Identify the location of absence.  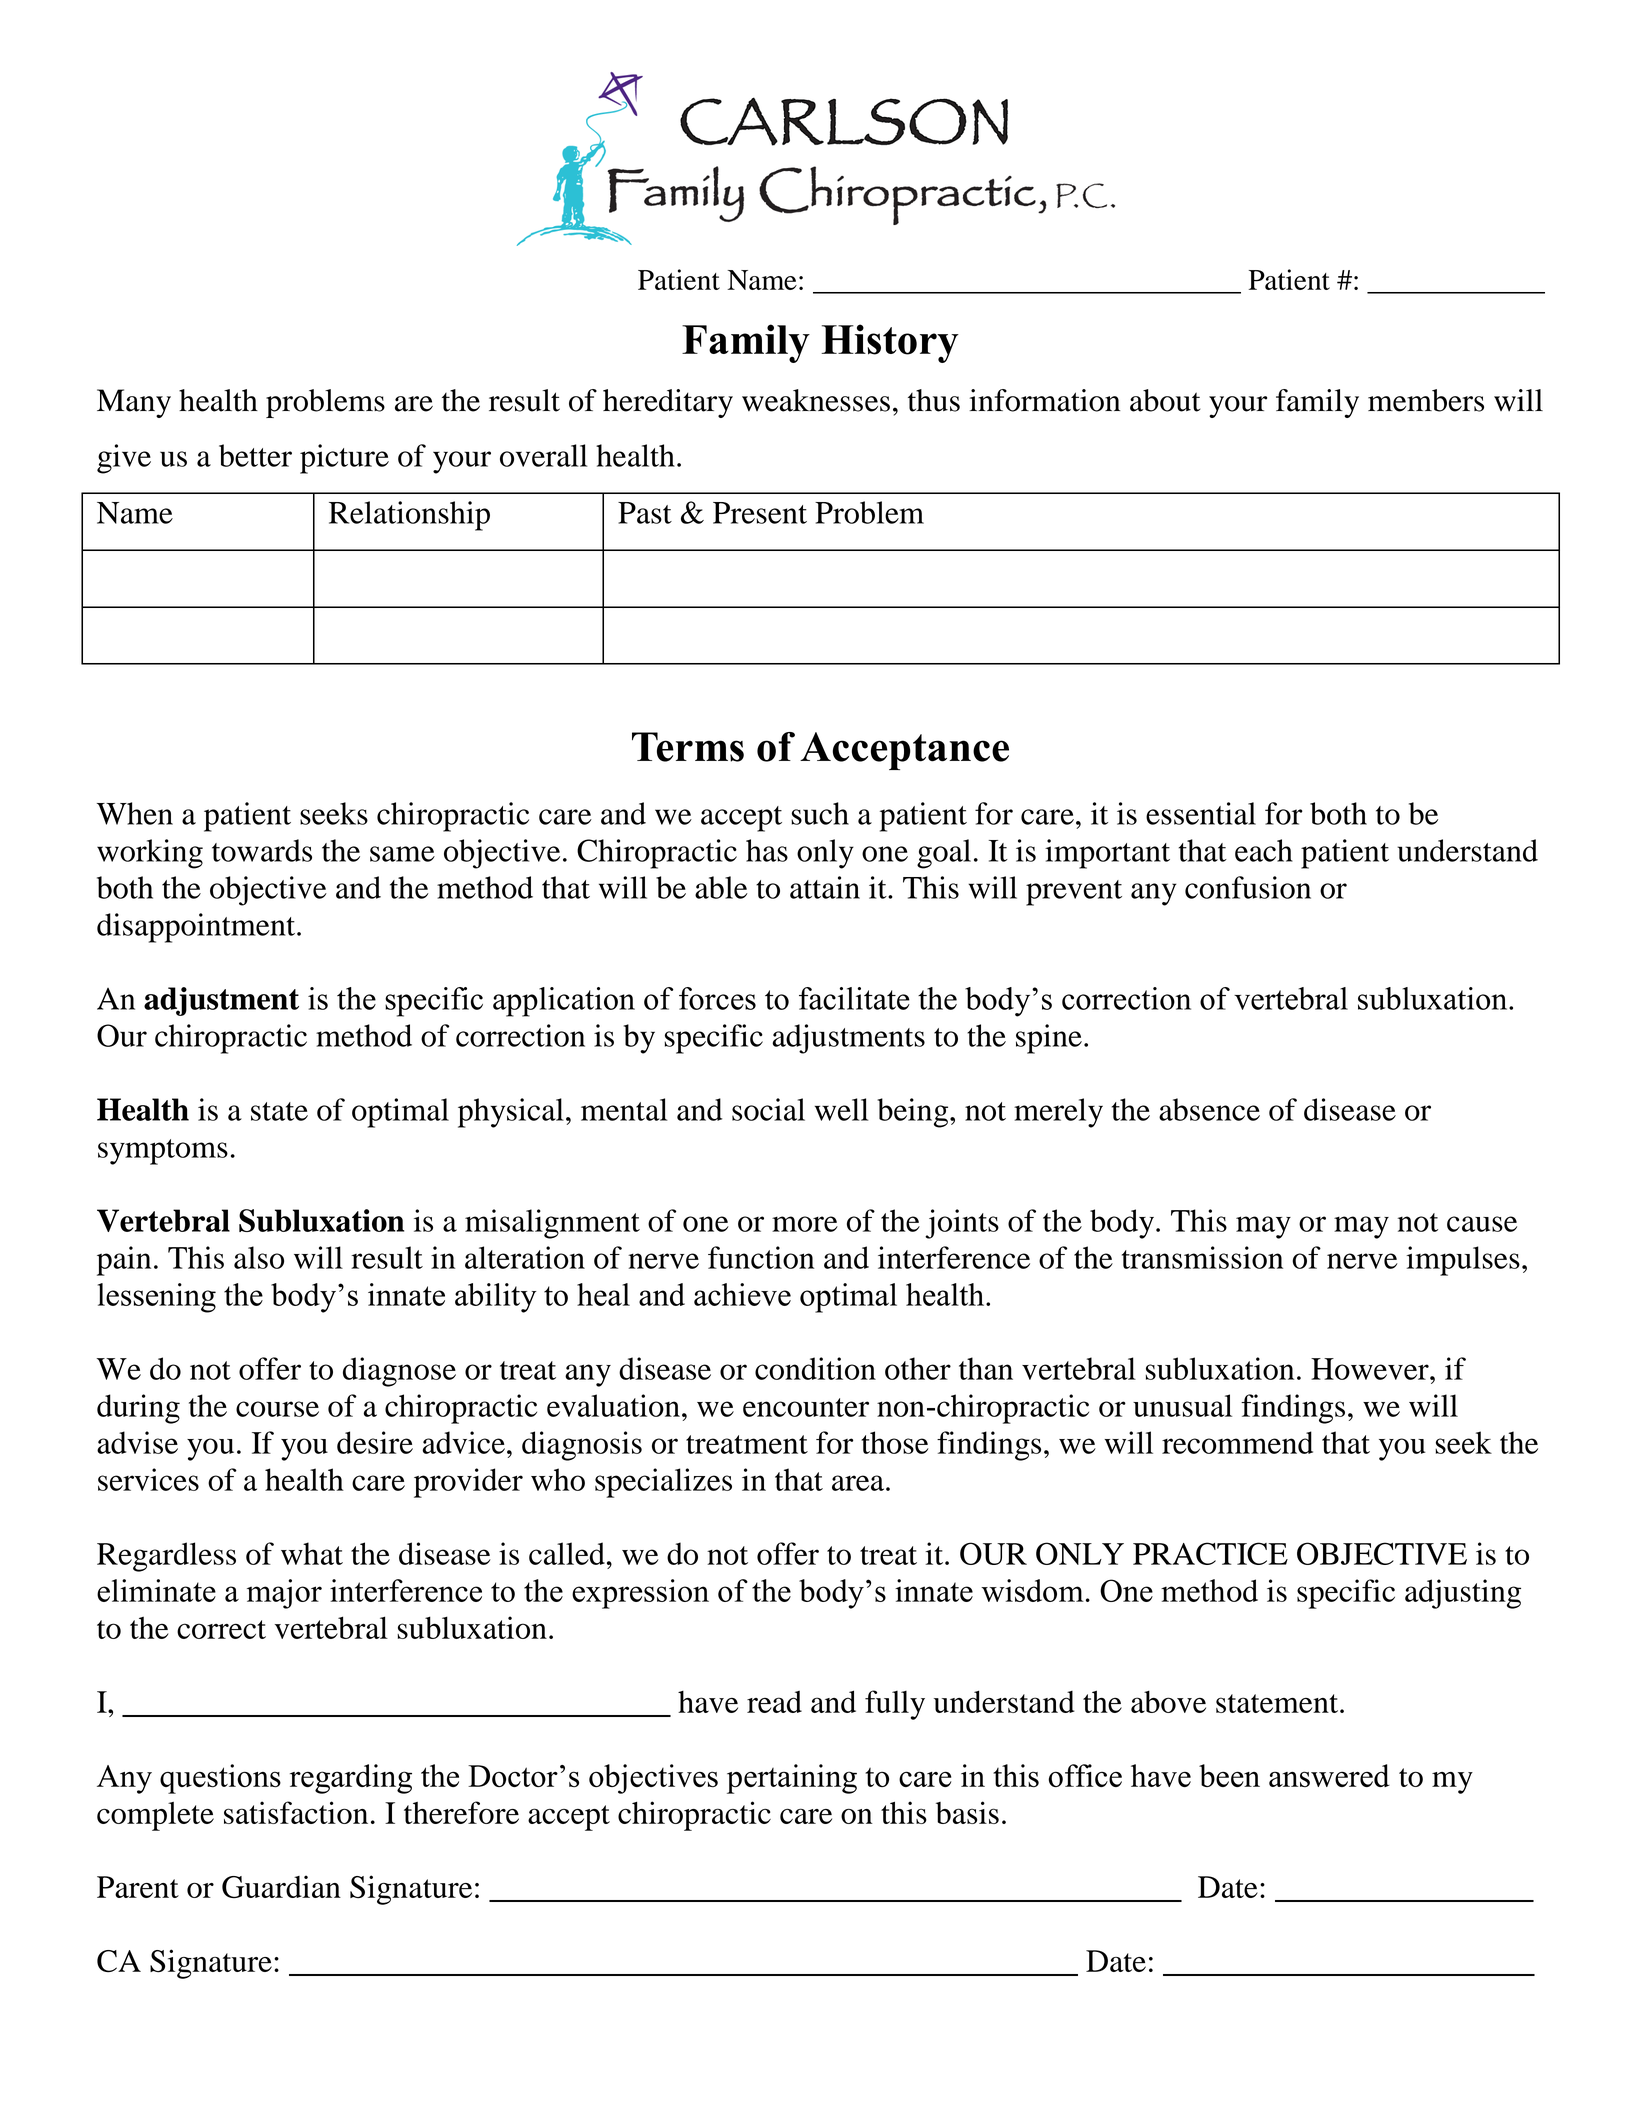
(1209, 1109).
